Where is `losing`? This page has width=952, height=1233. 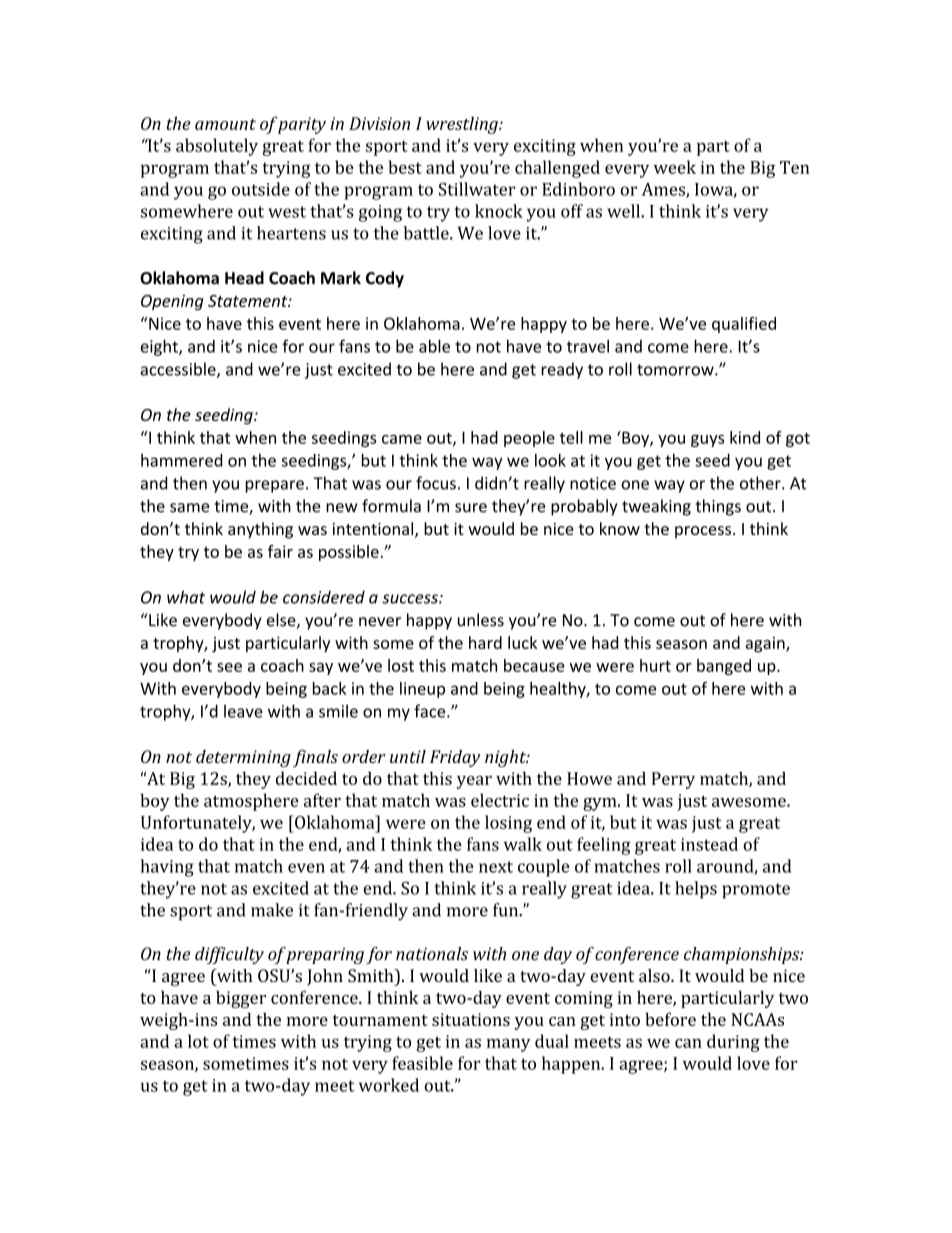
losing is located at coordinates (508, 824).
